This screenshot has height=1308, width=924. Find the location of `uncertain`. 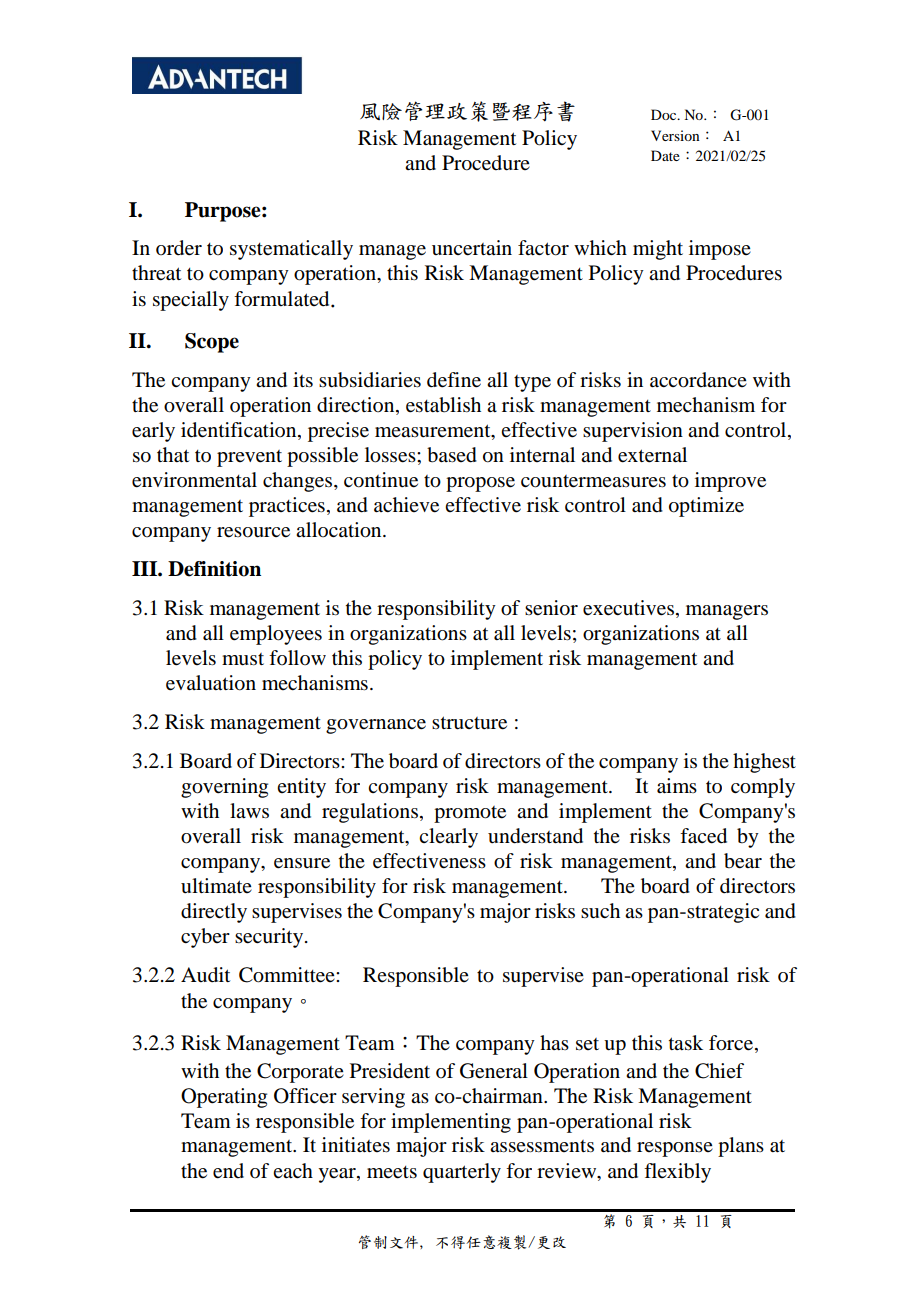

uncertain is located at coordinates (472, 248).
